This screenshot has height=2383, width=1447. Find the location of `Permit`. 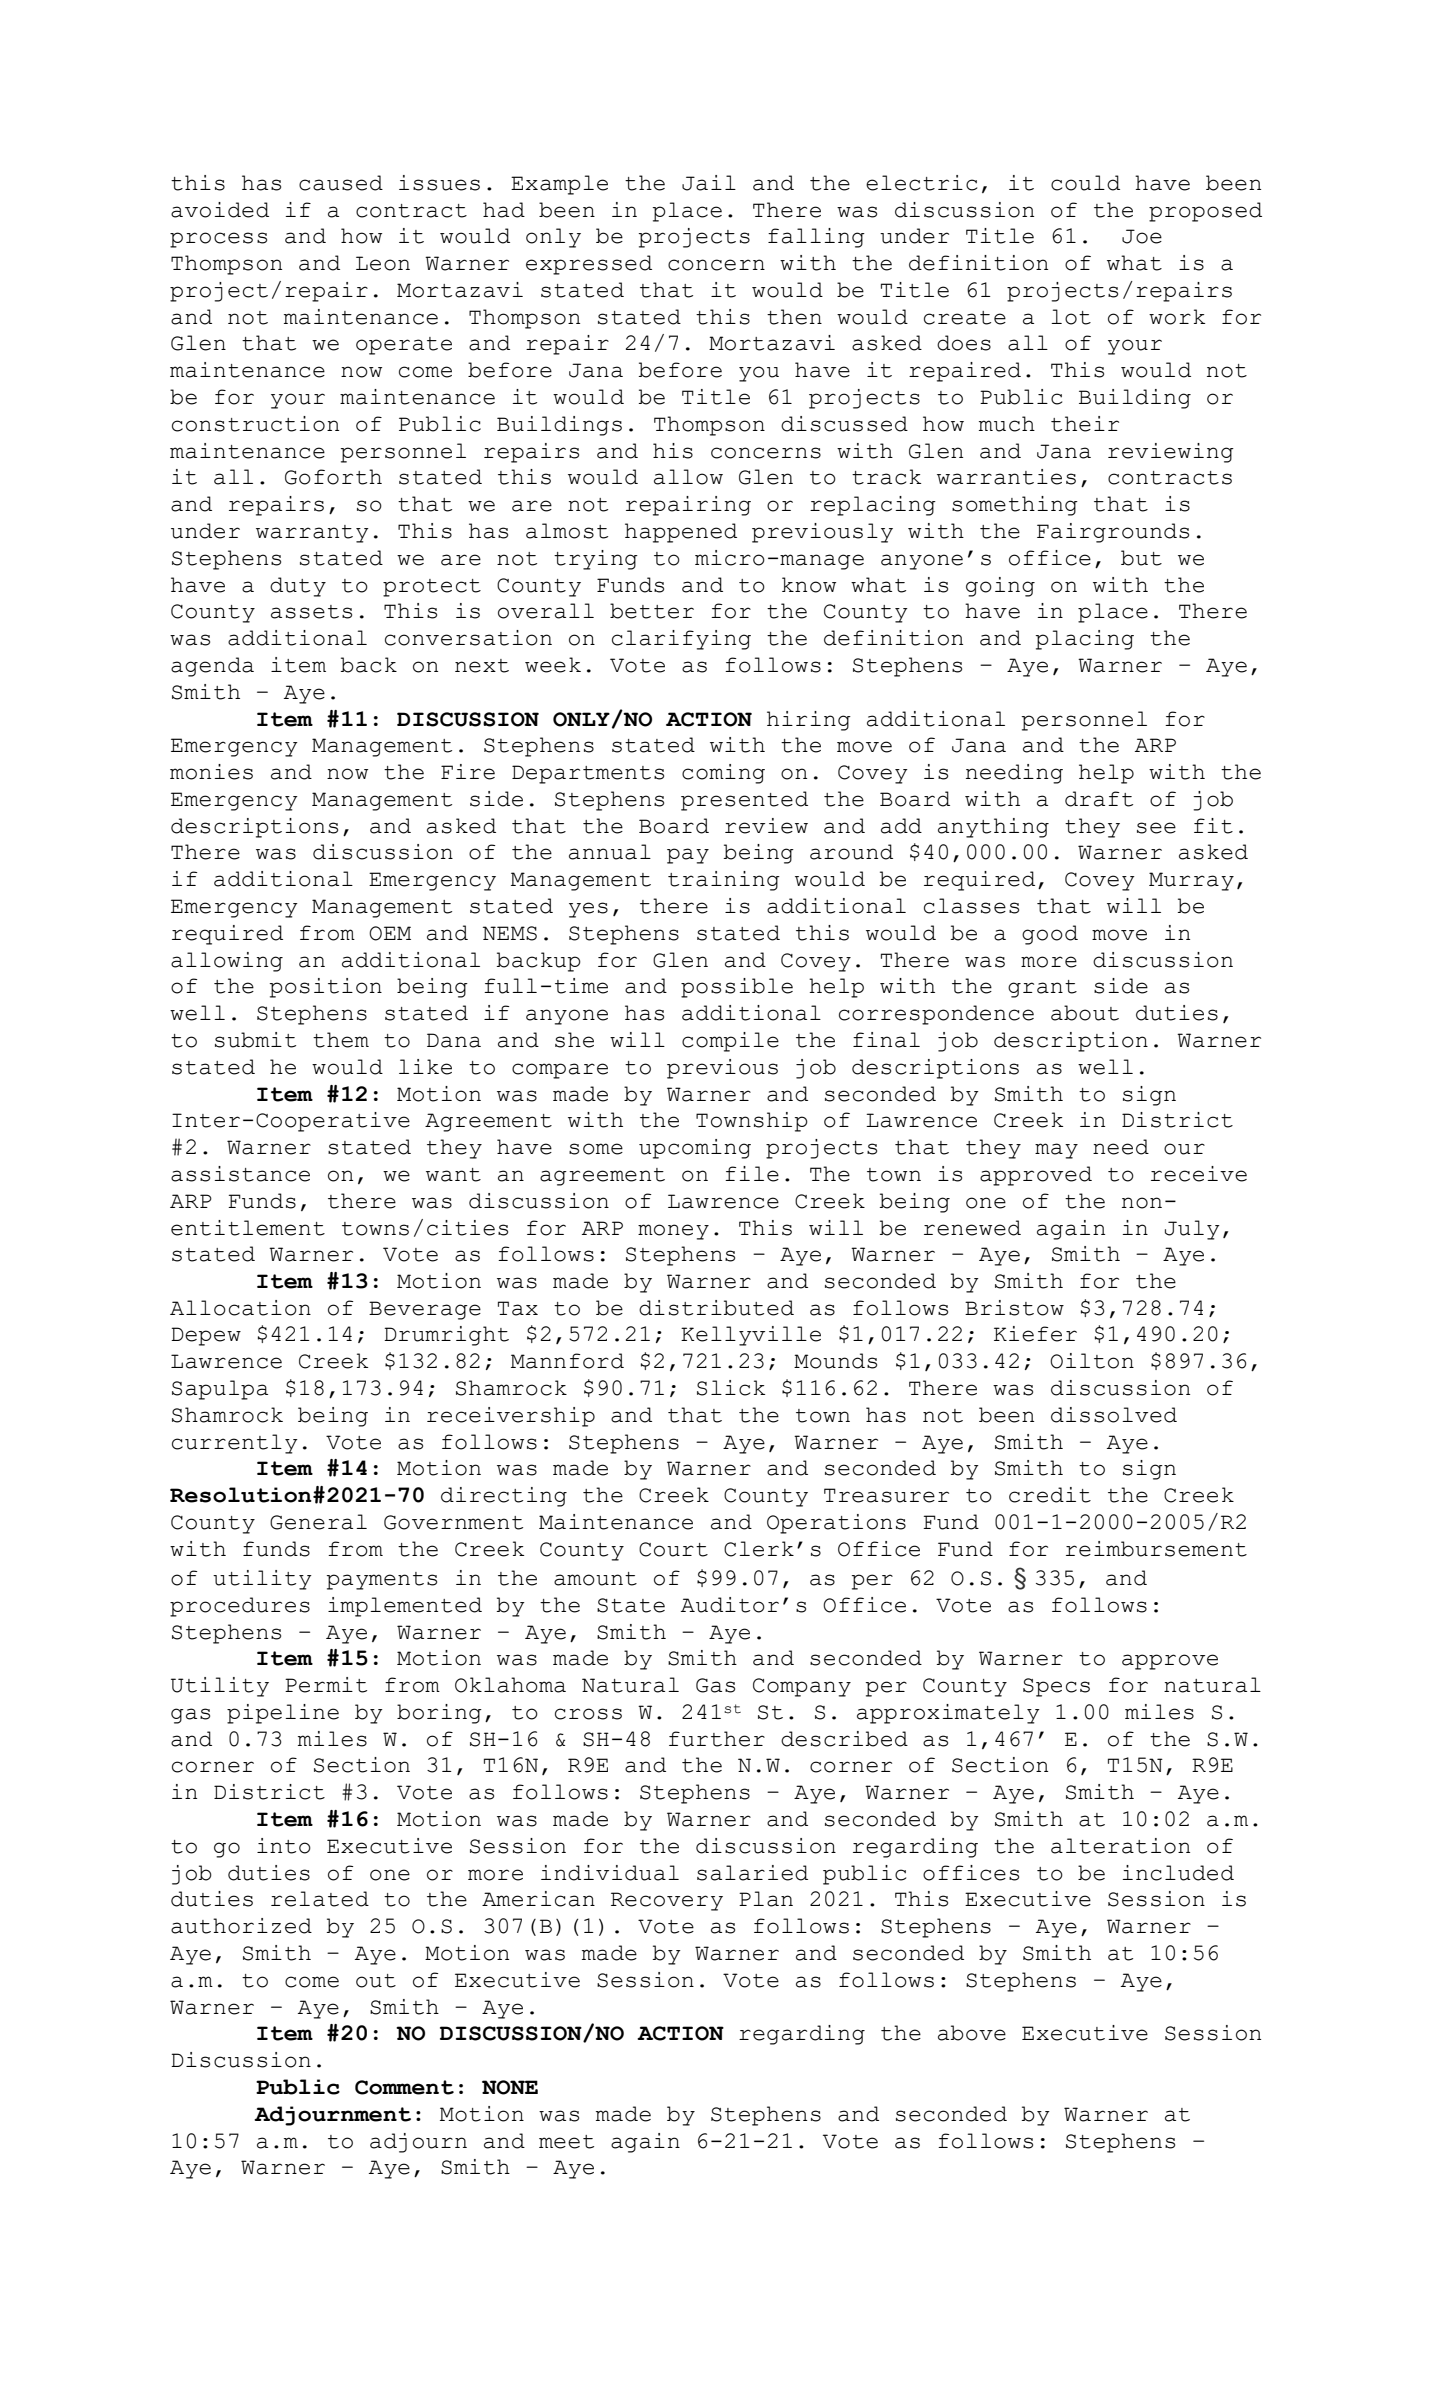

Permit is located at coordinates (326, 1685).
